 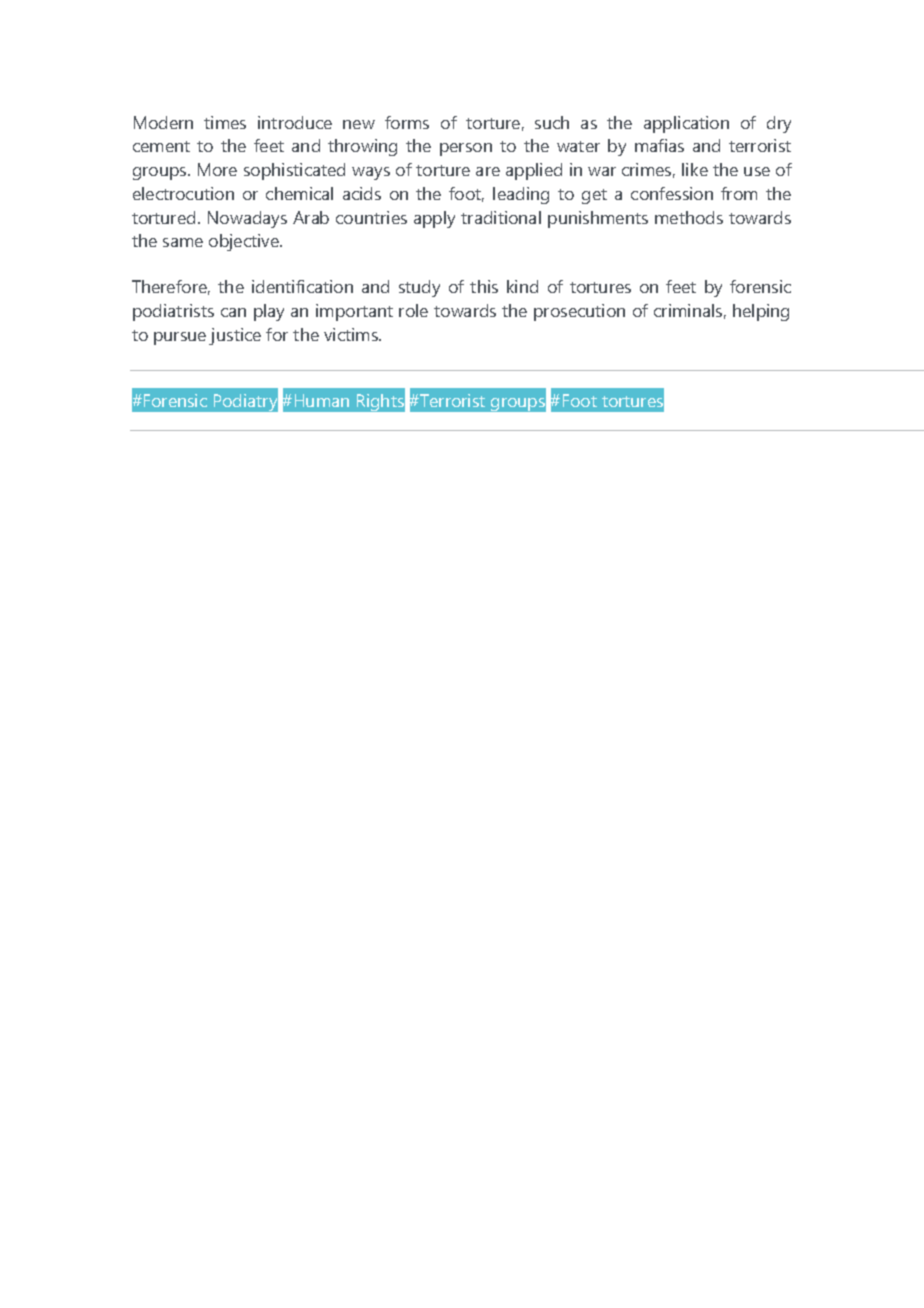 I want to click on helping, so click(x=761, y=312).
